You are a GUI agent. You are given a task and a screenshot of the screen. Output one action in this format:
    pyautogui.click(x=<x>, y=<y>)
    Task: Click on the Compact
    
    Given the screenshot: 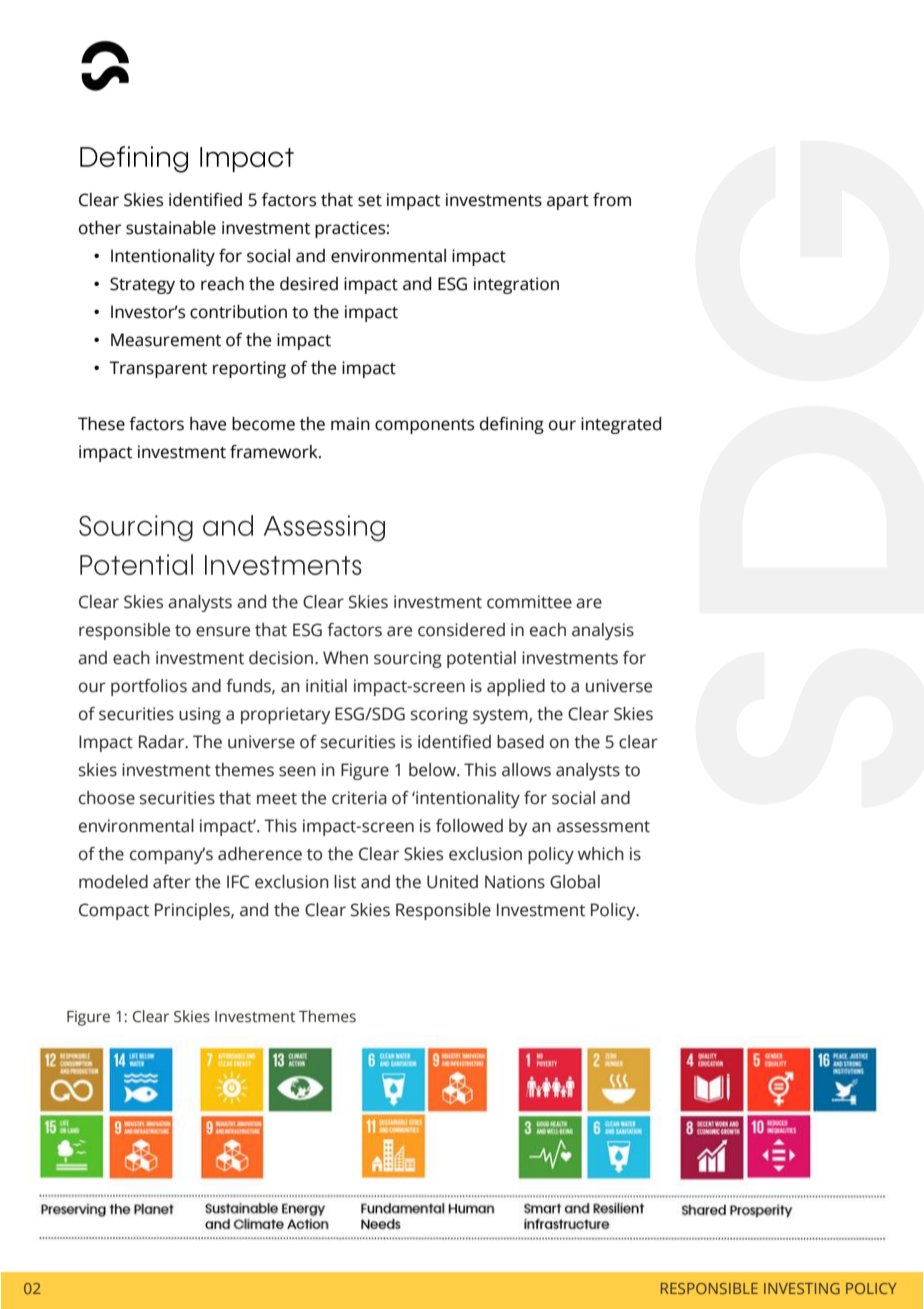 What is the action you would take?
    pyautogui.click(x=114, y=911)
